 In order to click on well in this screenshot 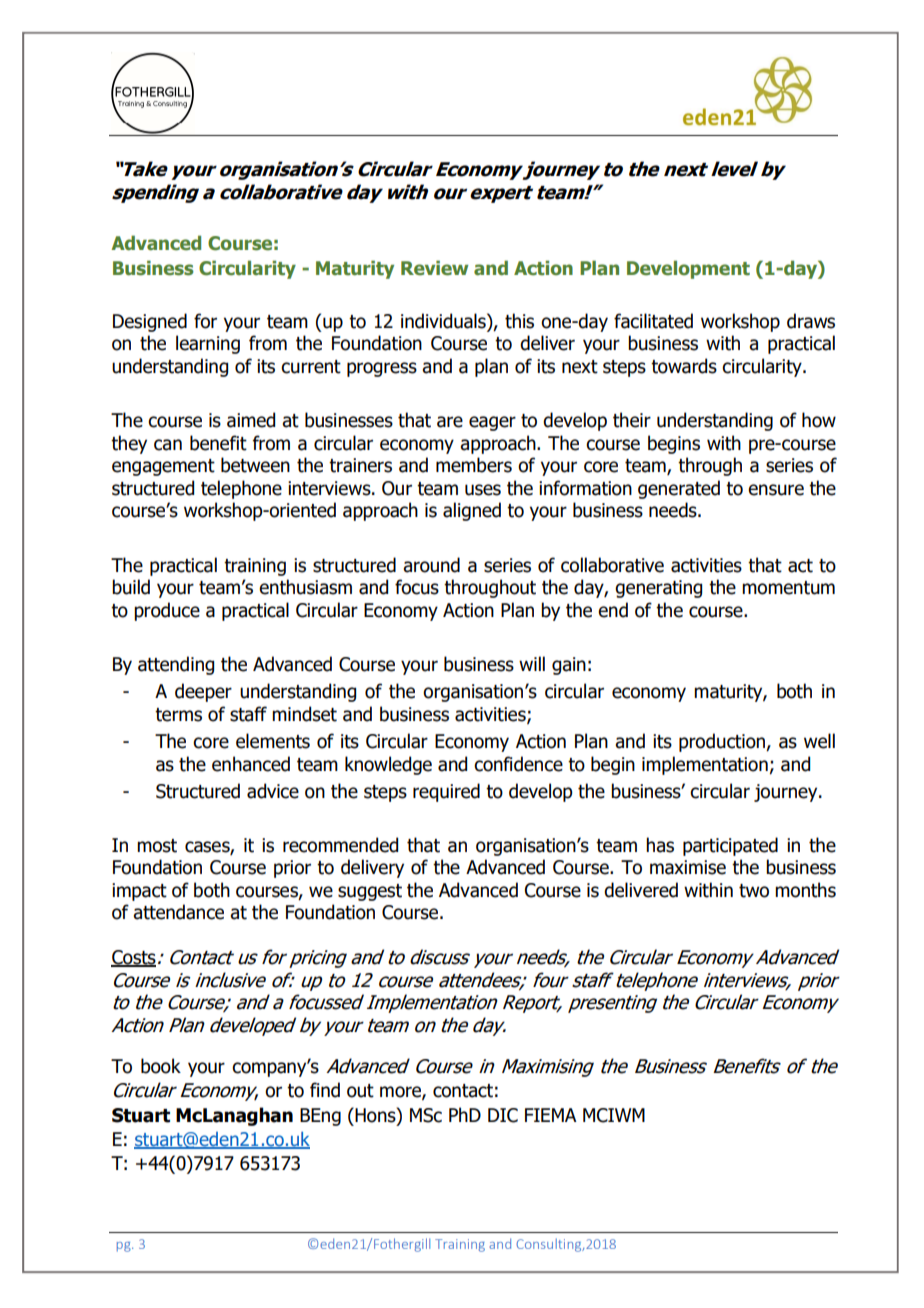, I will do `click(819, 741)`.
